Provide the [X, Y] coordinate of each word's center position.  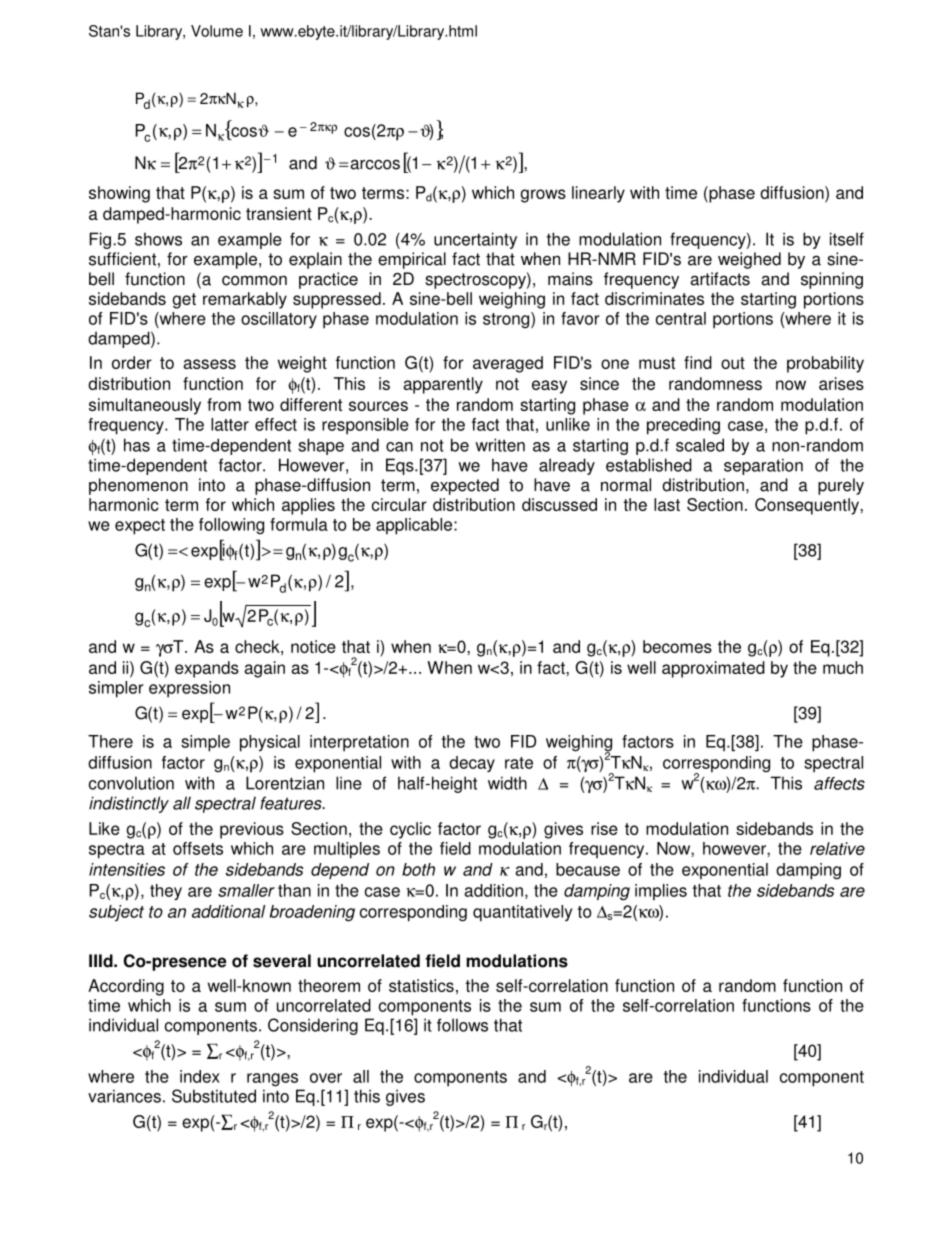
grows [543, 196]
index [200, 1076]
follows [462, 1025]
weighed [749, 260]
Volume [217, 31]
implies [661, 892]
